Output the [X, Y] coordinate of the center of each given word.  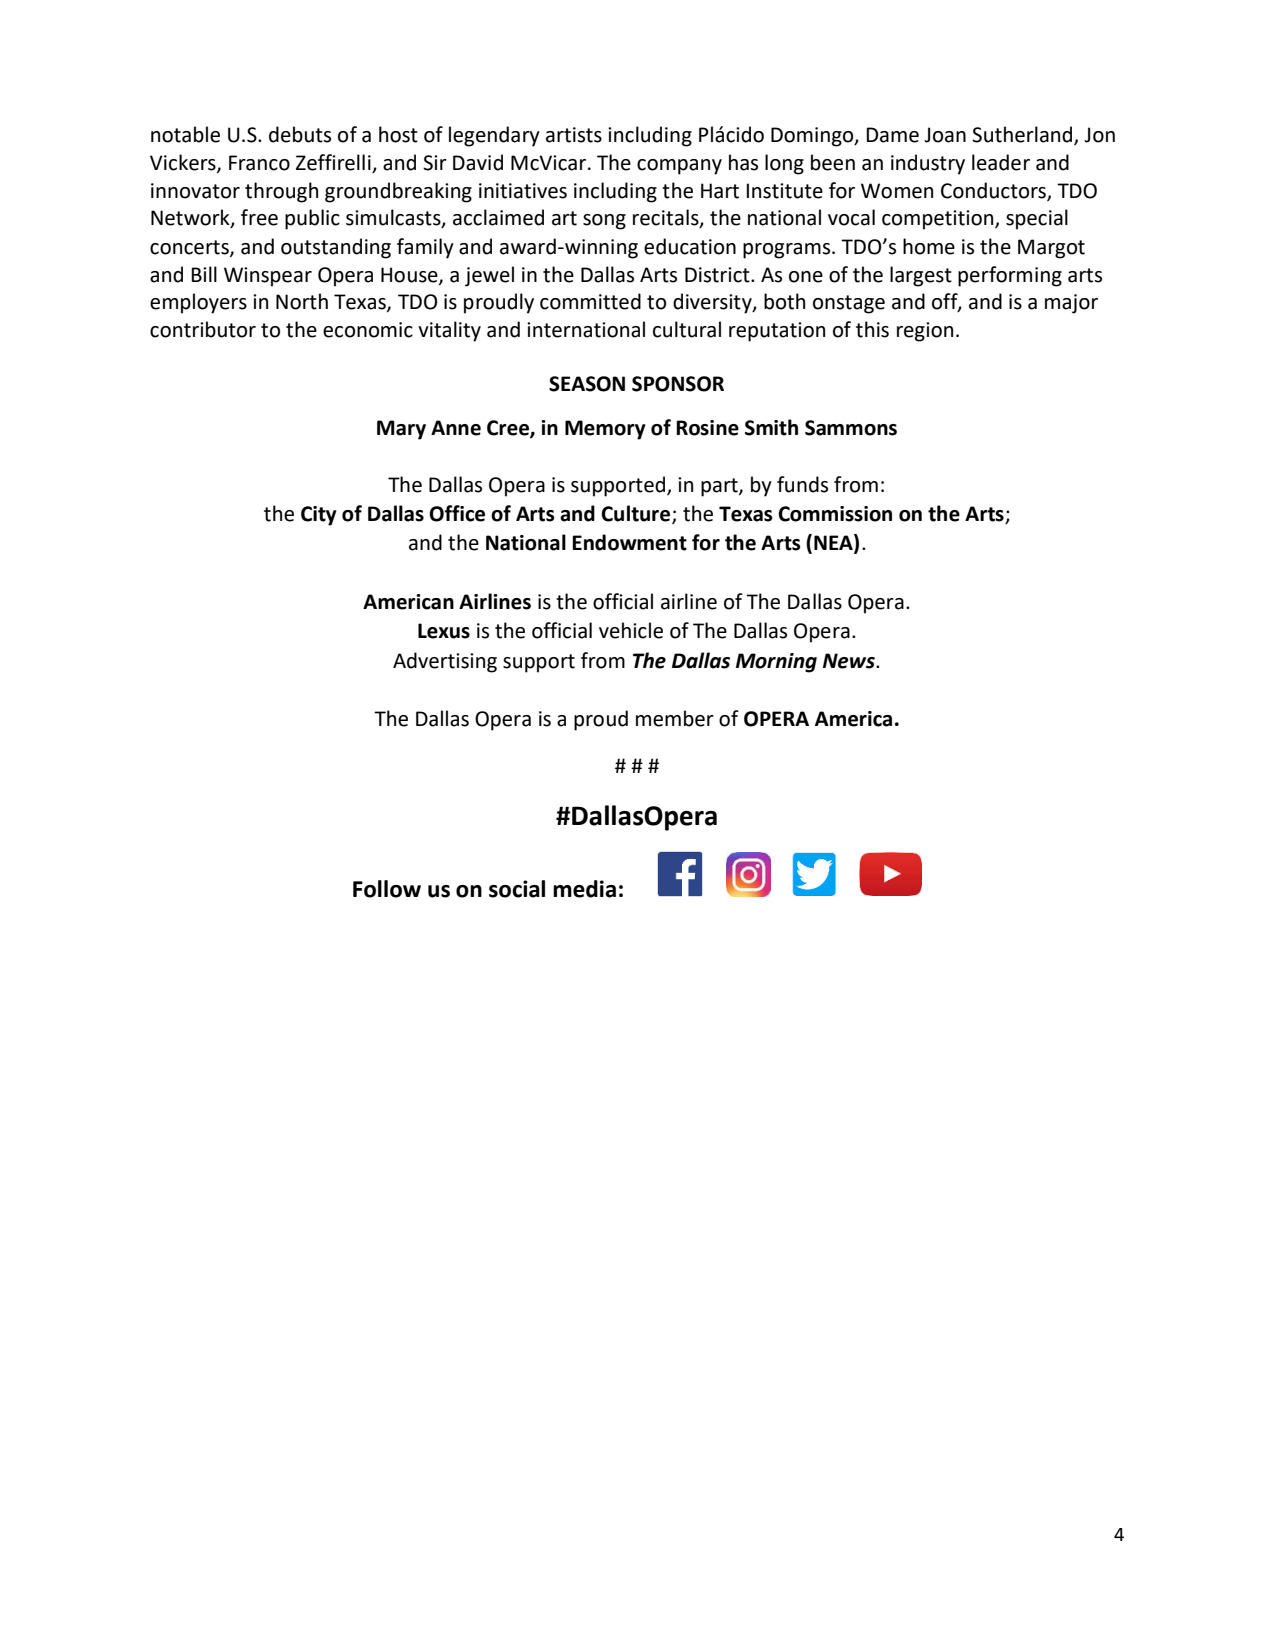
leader [1001, 162]
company [679, 167]
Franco [259, 163]
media [584, 889]
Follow [387, 889]
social [517, 889]
